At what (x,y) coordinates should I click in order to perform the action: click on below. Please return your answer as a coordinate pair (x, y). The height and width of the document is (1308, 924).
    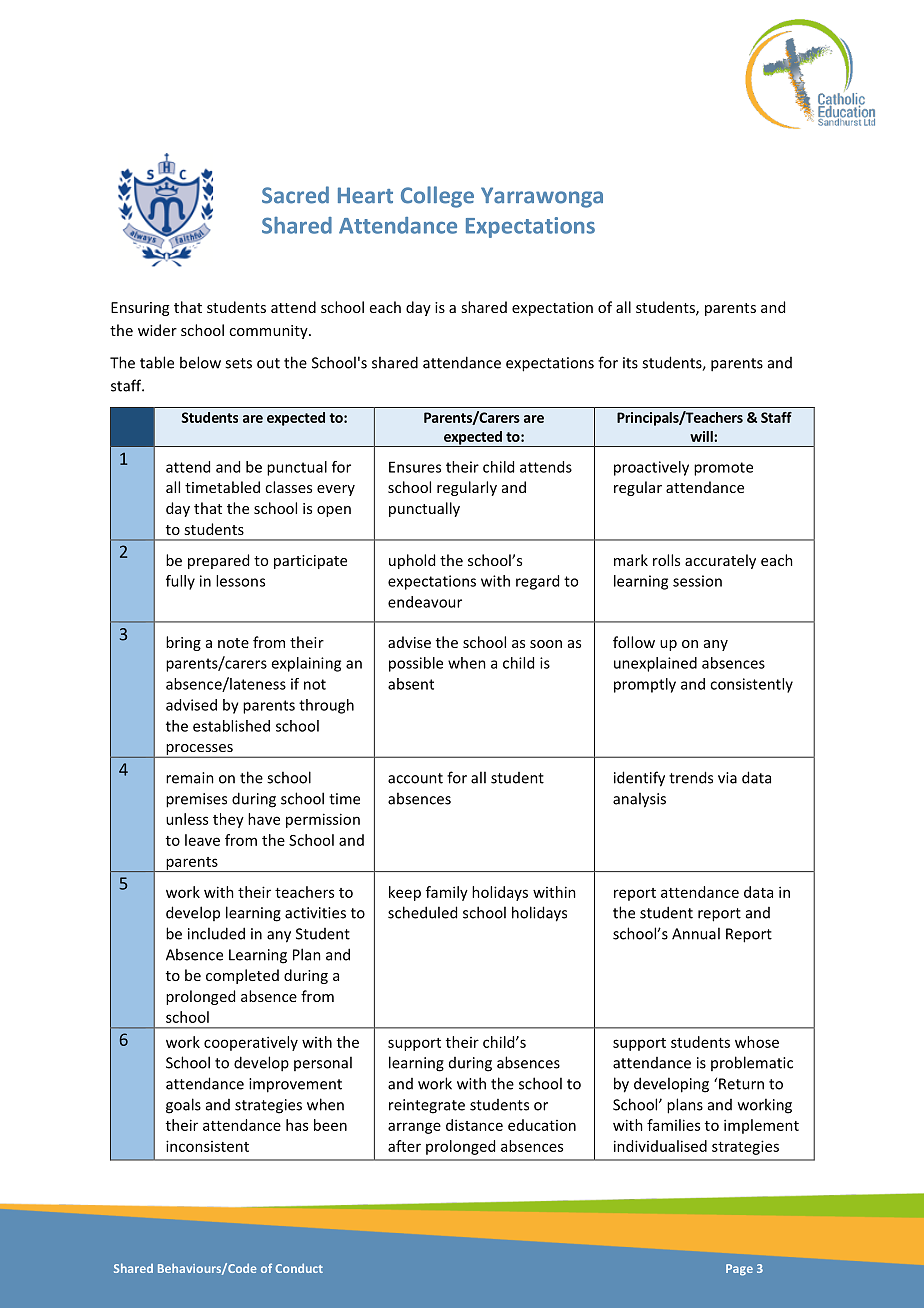
    Looking at the image, I should click on (200, 362).
